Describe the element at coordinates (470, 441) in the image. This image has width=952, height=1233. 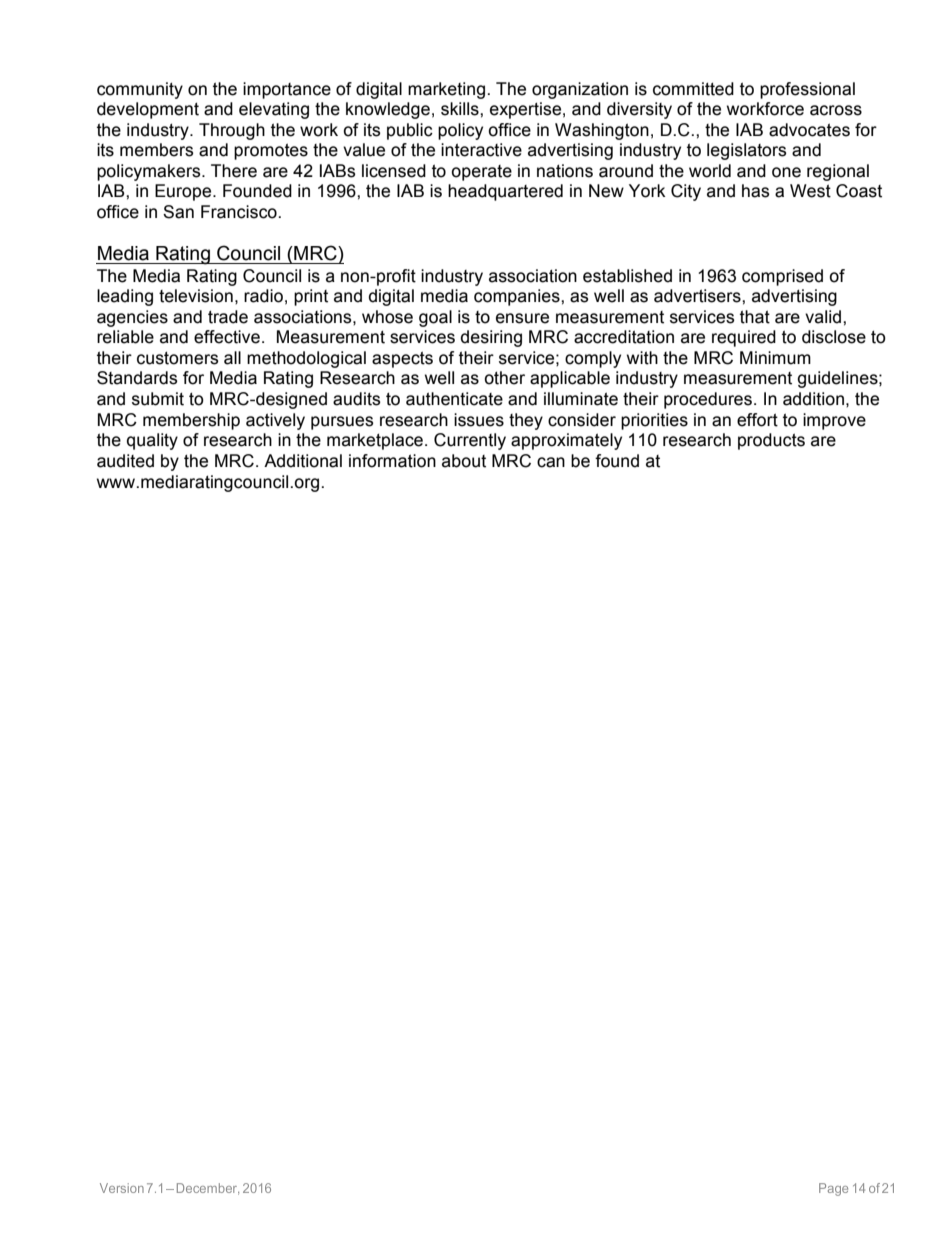
I see `Currently` at that location.
